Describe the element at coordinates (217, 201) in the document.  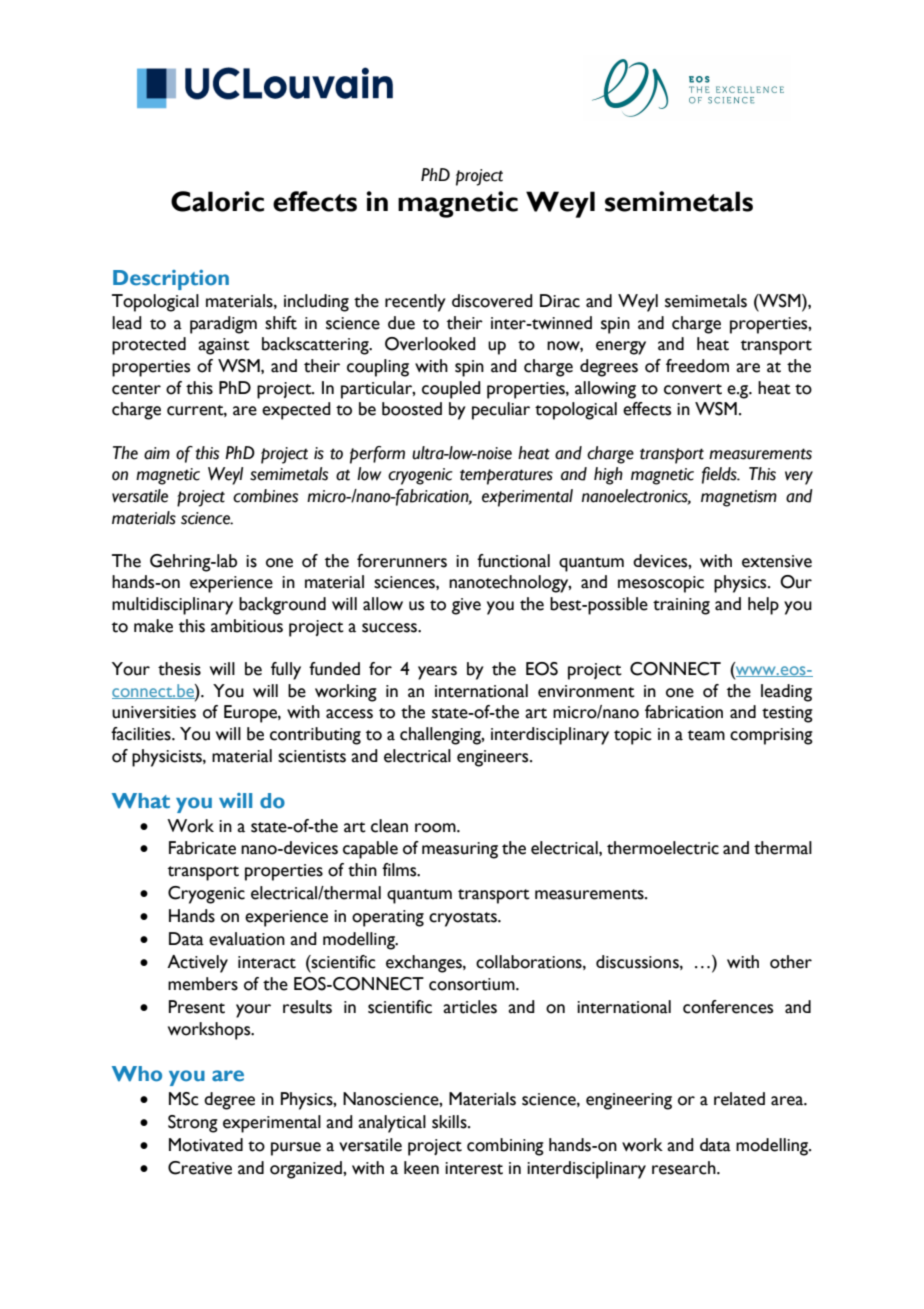
I see `Caloric` at that location.
